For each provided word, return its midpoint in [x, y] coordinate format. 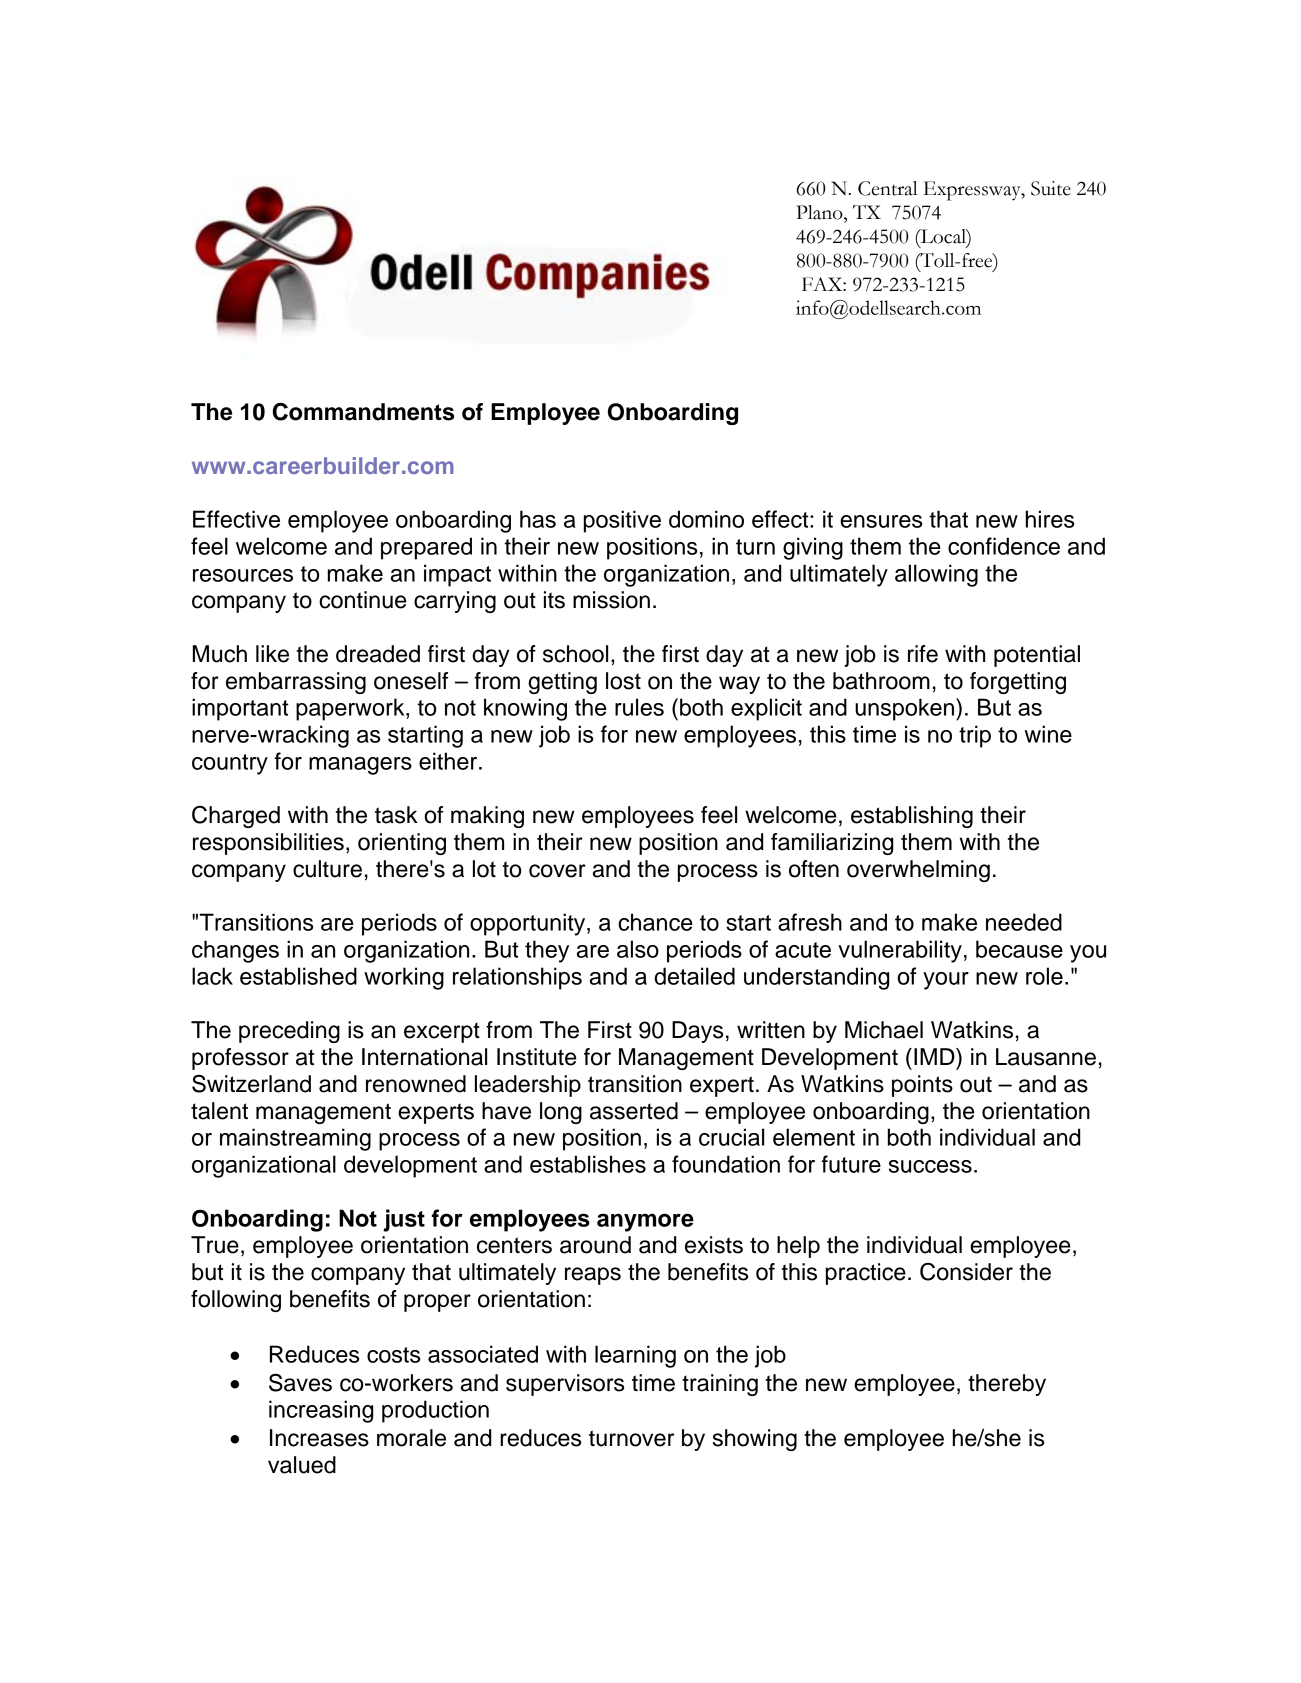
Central [888, 188]
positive [622, 521]
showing [755, 1440]
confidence [1004, 546]
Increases [319, 1438]
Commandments [363, 411]
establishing [912, 817]
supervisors [565, 1385]
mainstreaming [295, 1139]
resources [243, 575]
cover [557, 871]
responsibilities [268, 844]
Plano [820, 212]
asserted [634, 1111]
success [930, 1166]
